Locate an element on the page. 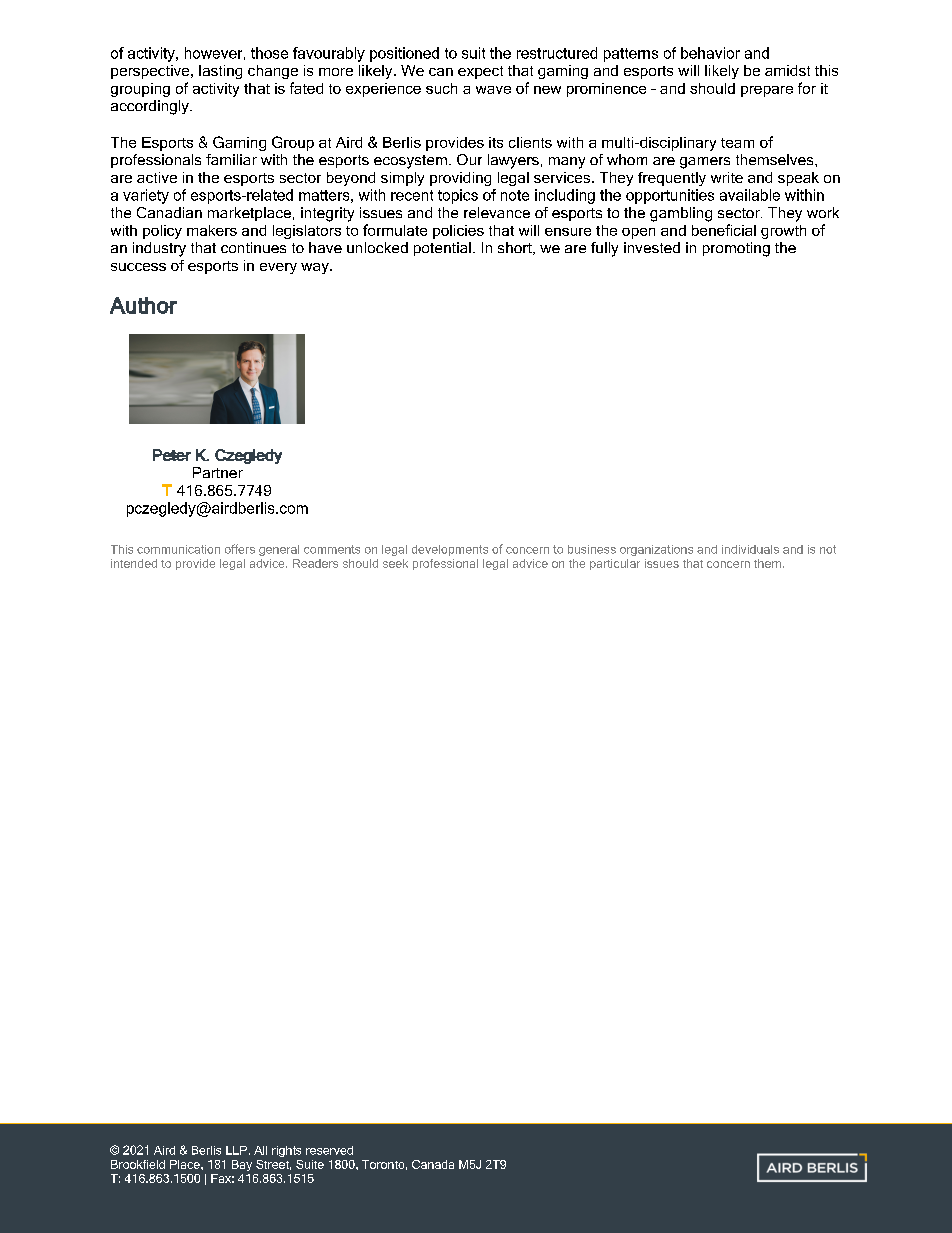 Image resolution: width=952 pixels, height=1233 pixels. lasting is located at coordinates (220, 72).
